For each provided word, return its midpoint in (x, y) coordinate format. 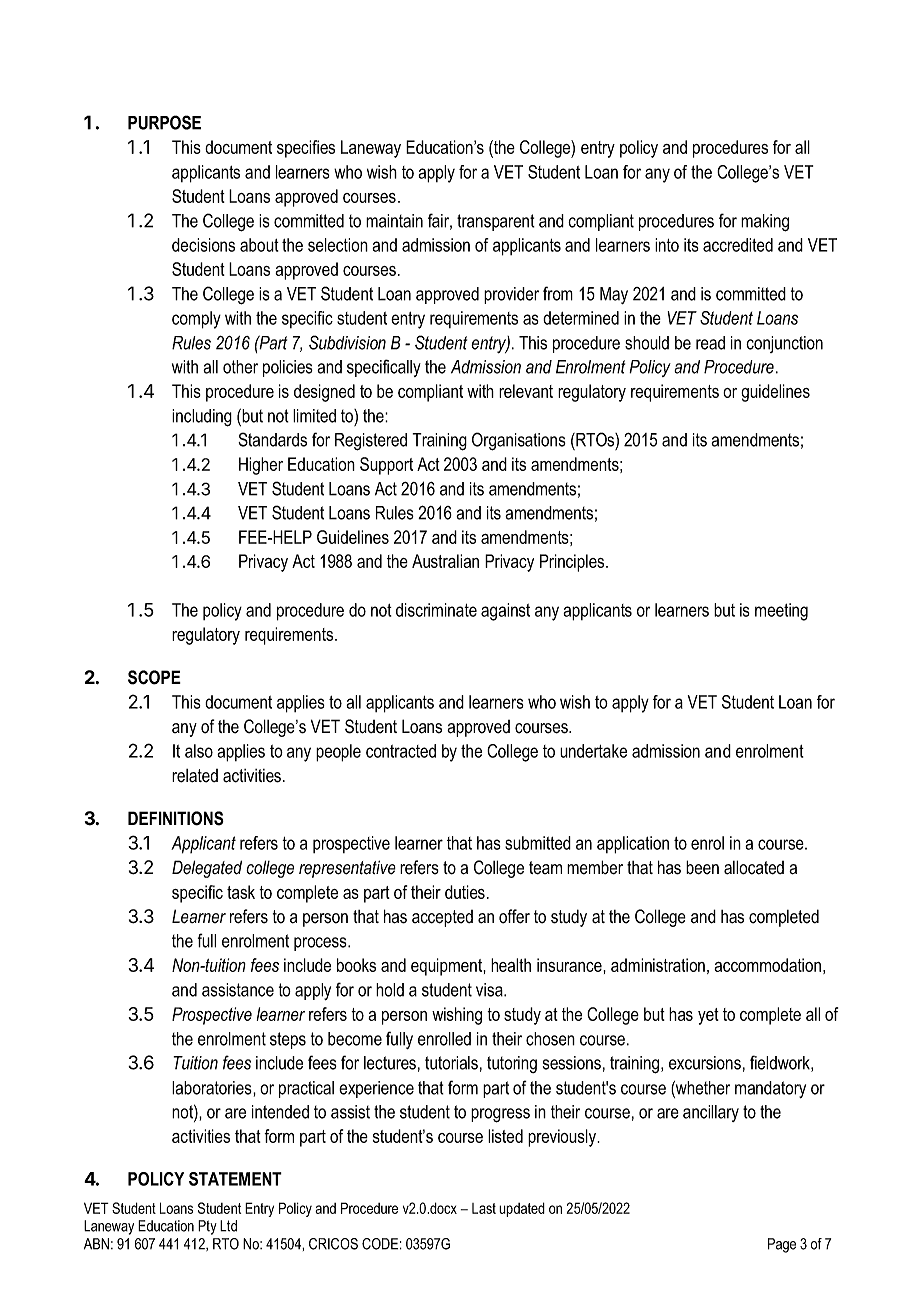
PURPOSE (164, 122)
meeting (781, 612)
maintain (394, 221)
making (765, 223)
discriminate (436, 610)
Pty (207, 1227)
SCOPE (154, 677)
